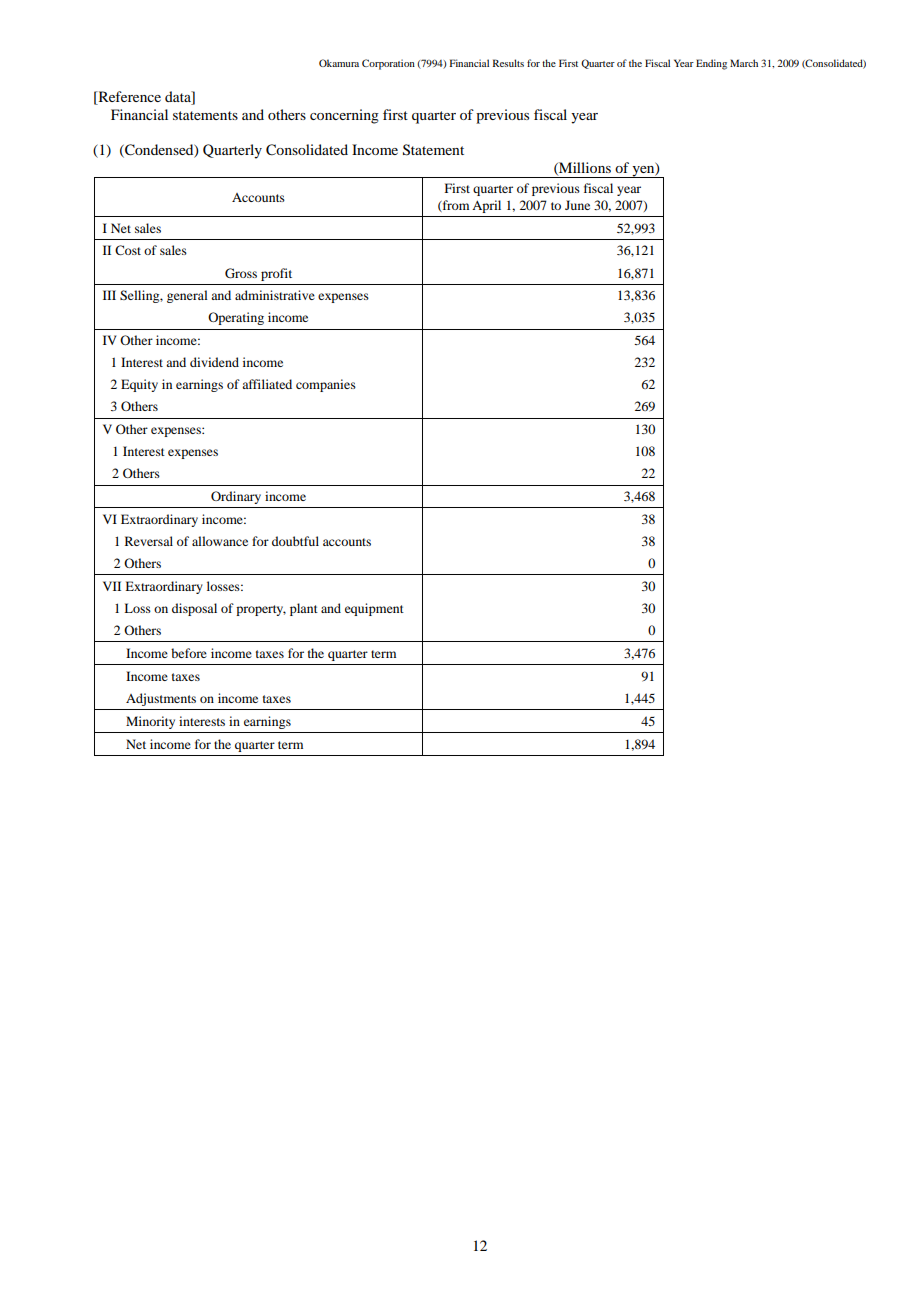 Image resolution: width=924 pixels, height=1308 pixels. Describe the element at coordinates (326, 385) in the document. I see `companies` at that location.
